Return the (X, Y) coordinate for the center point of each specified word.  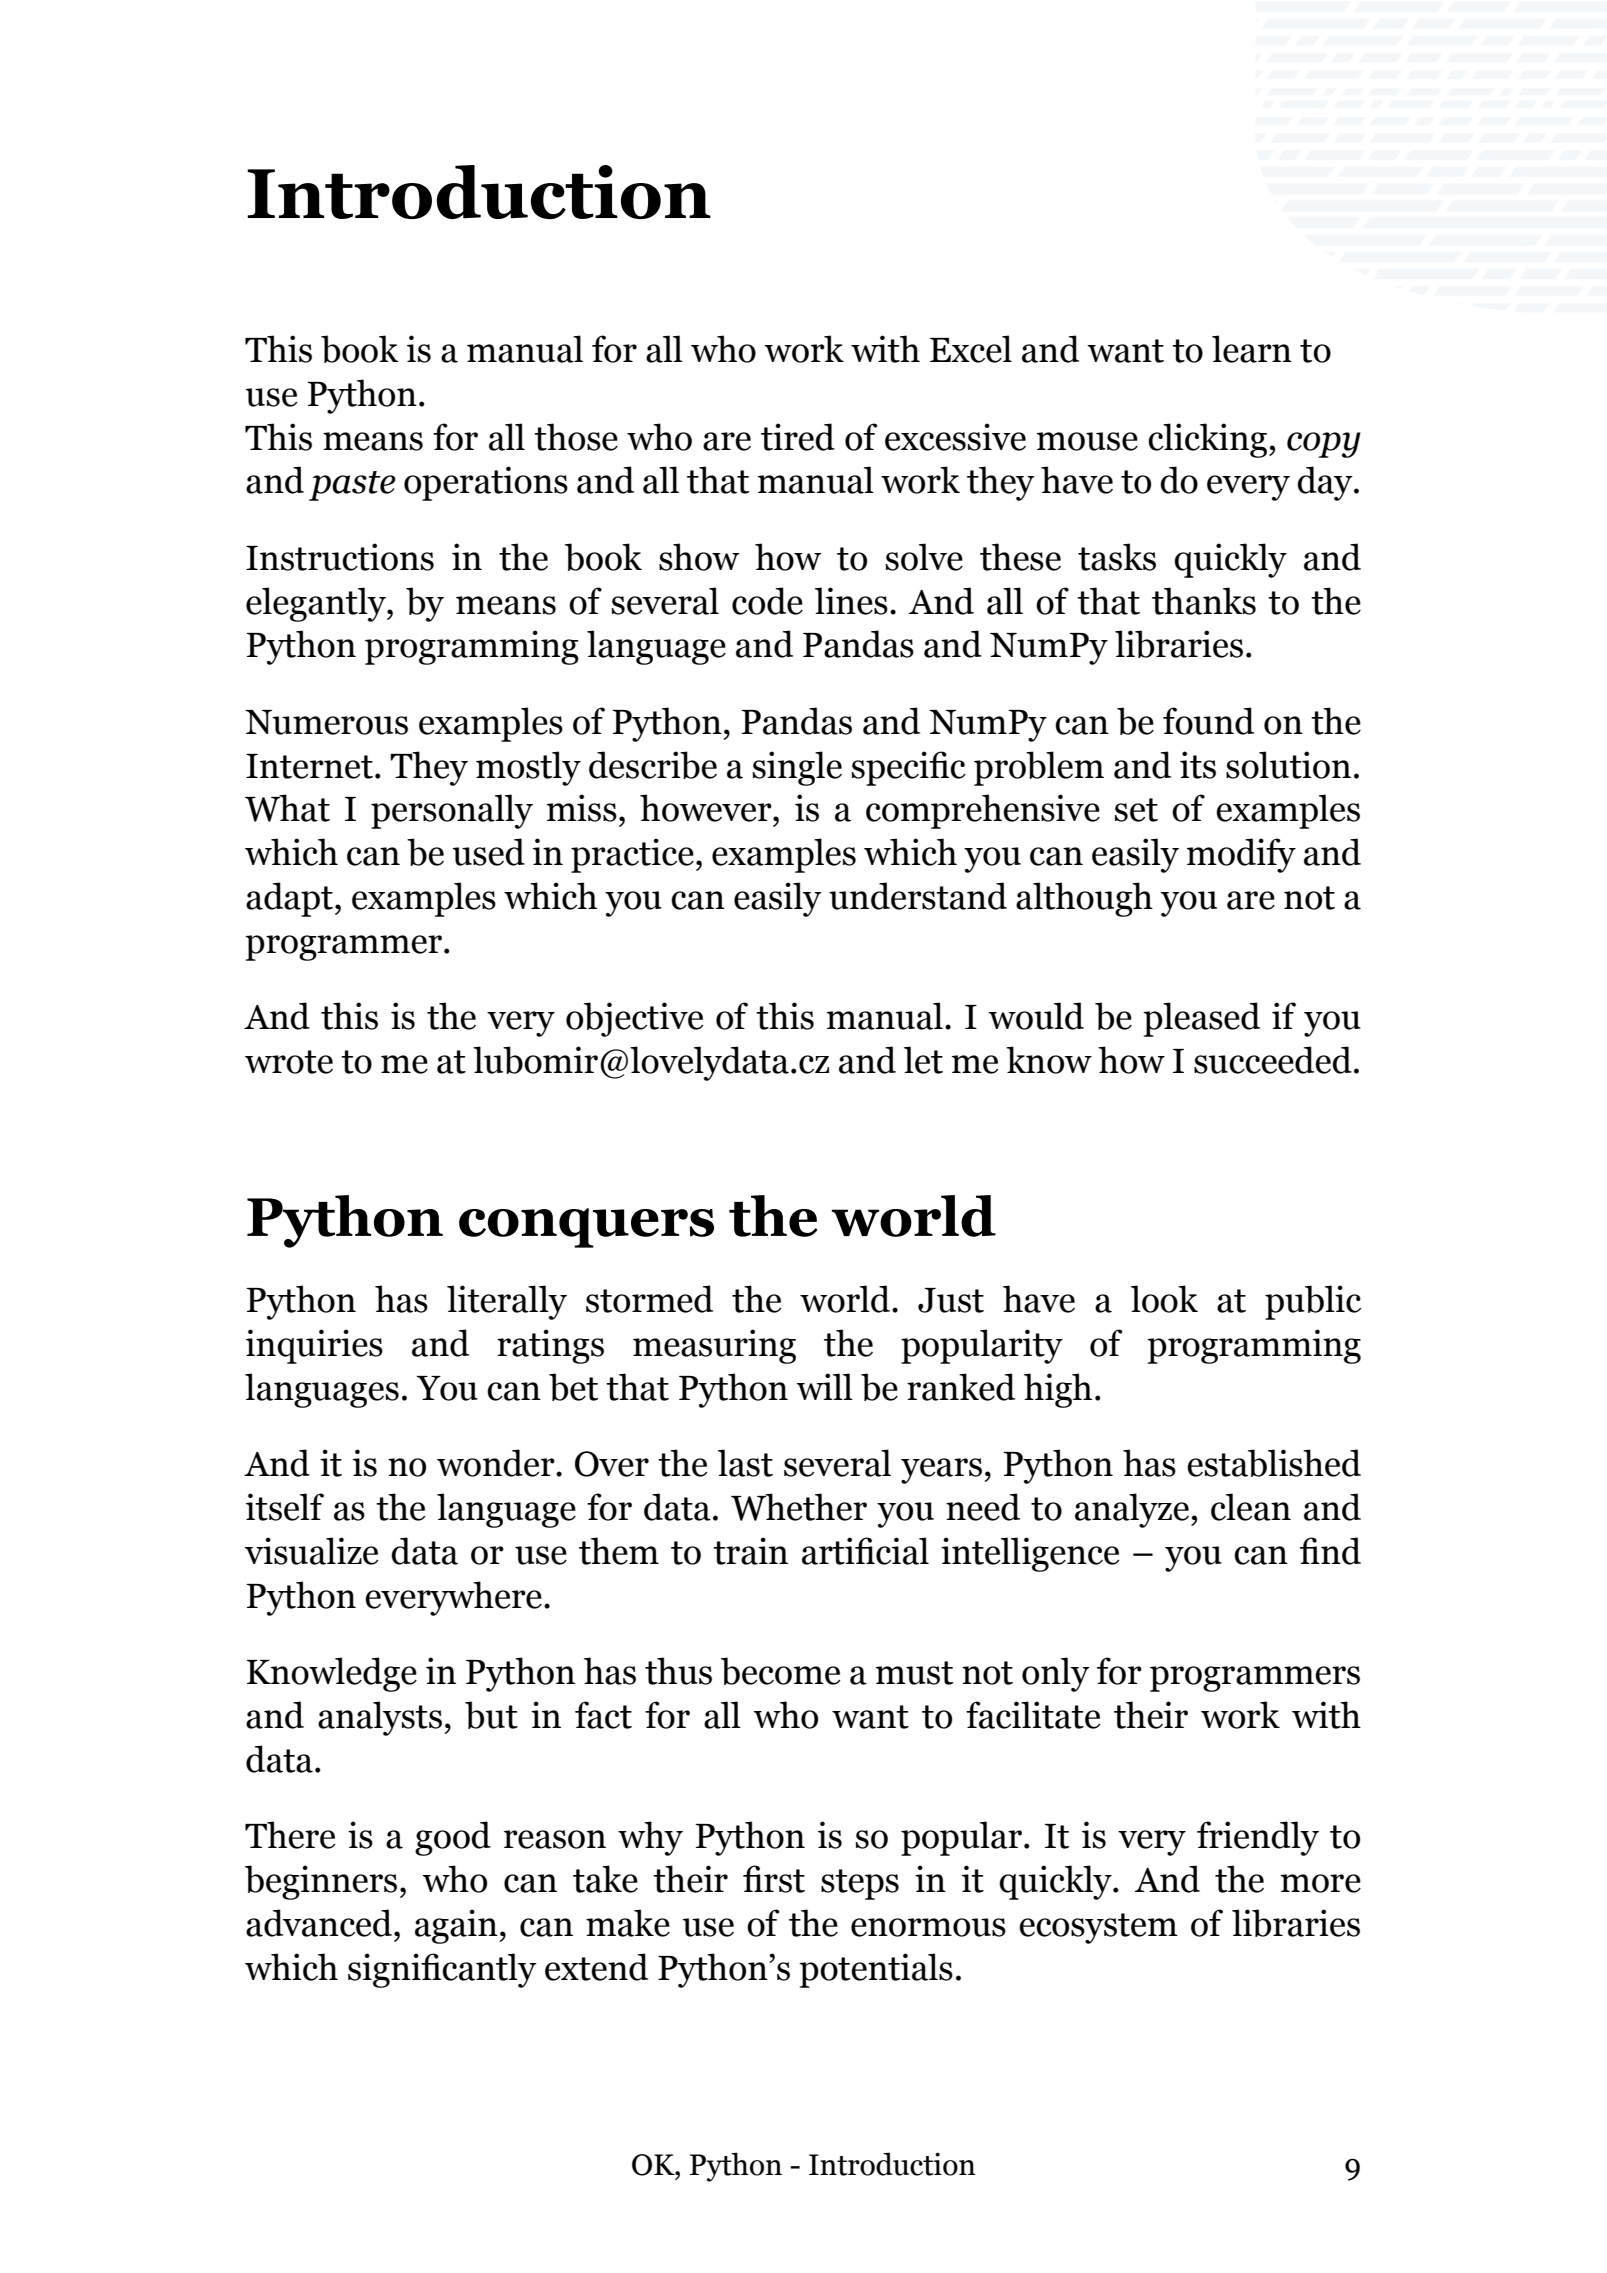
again (456, 1926)
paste (352, 486)
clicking (1209, 440)
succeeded (1273, 1060)
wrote (289, 1062)
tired (798, 437)
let (923, 1060)
